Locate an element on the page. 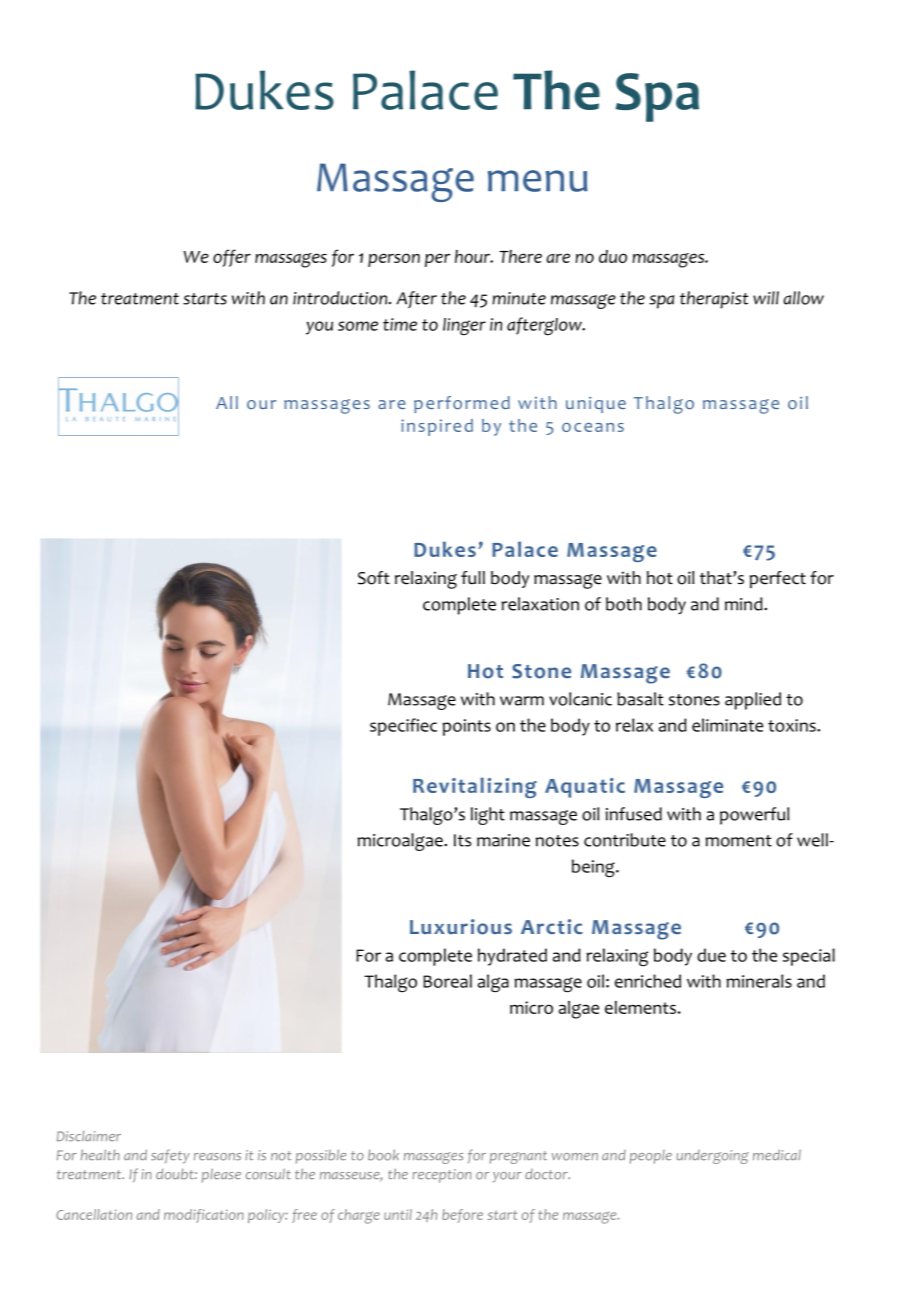 This page has width=924, height=1308. Soft is located at coordinates (374, 578).
